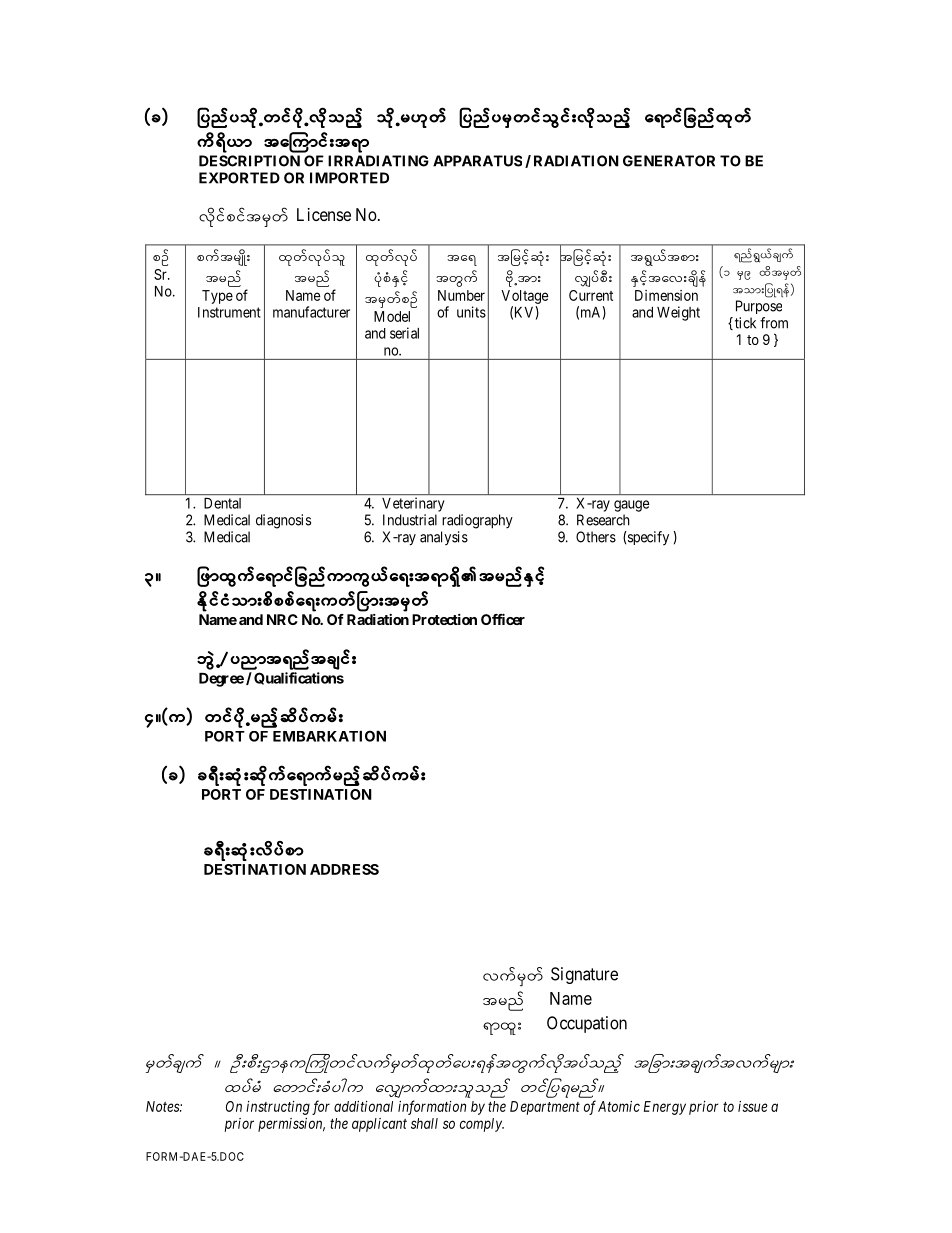  What do you see at coordinates (283, 521) in the page?
I see `diagnosis` at bounding box center [283, 521].
